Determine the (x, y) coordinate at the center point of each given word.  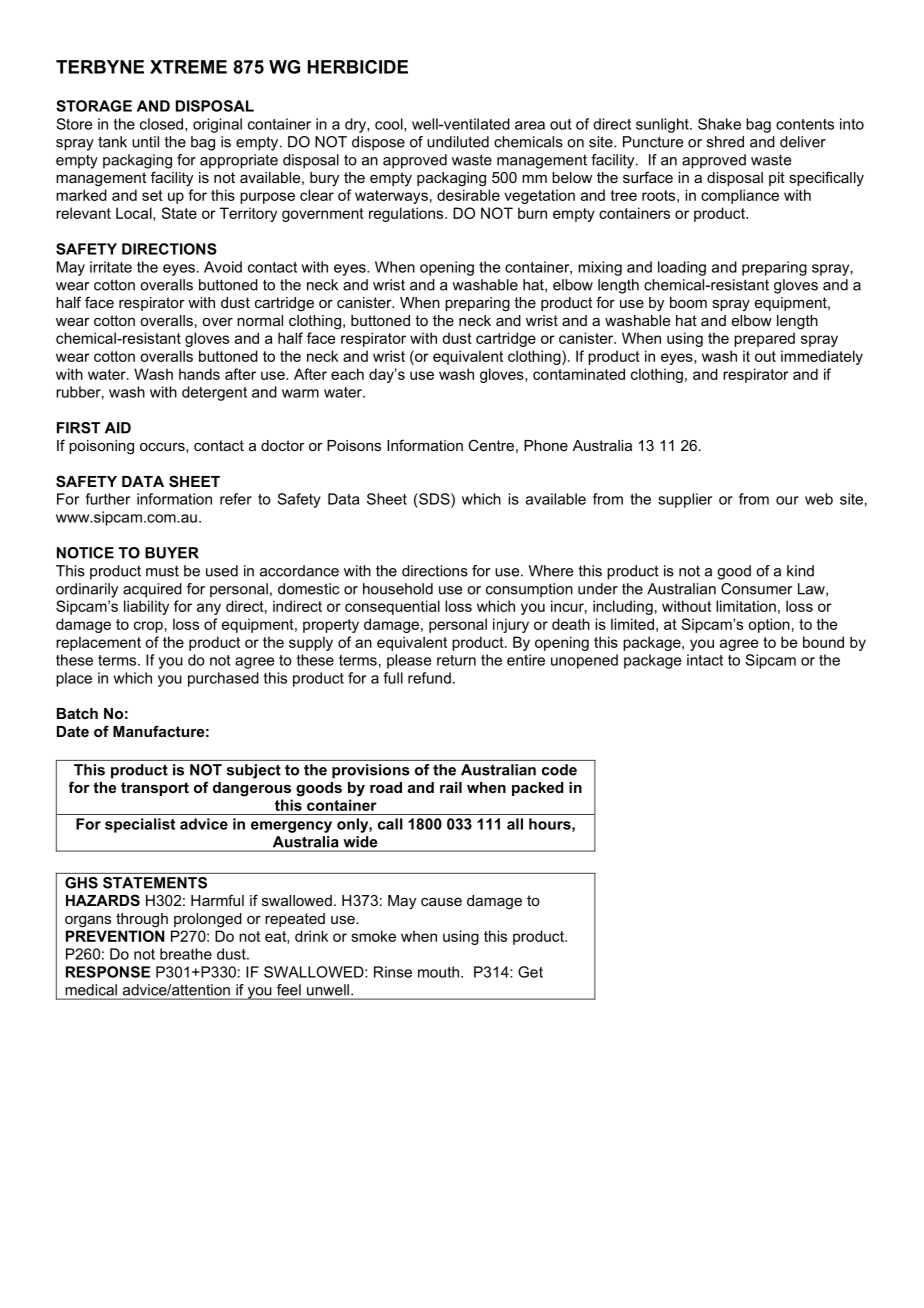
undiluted (458, 142)
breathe (186, 954)
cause (441, 902)
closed (163, 125)
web (819, 499)
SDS (434, 499)
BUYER (172, 553)
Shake (719, 124)
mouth (438, 972)
